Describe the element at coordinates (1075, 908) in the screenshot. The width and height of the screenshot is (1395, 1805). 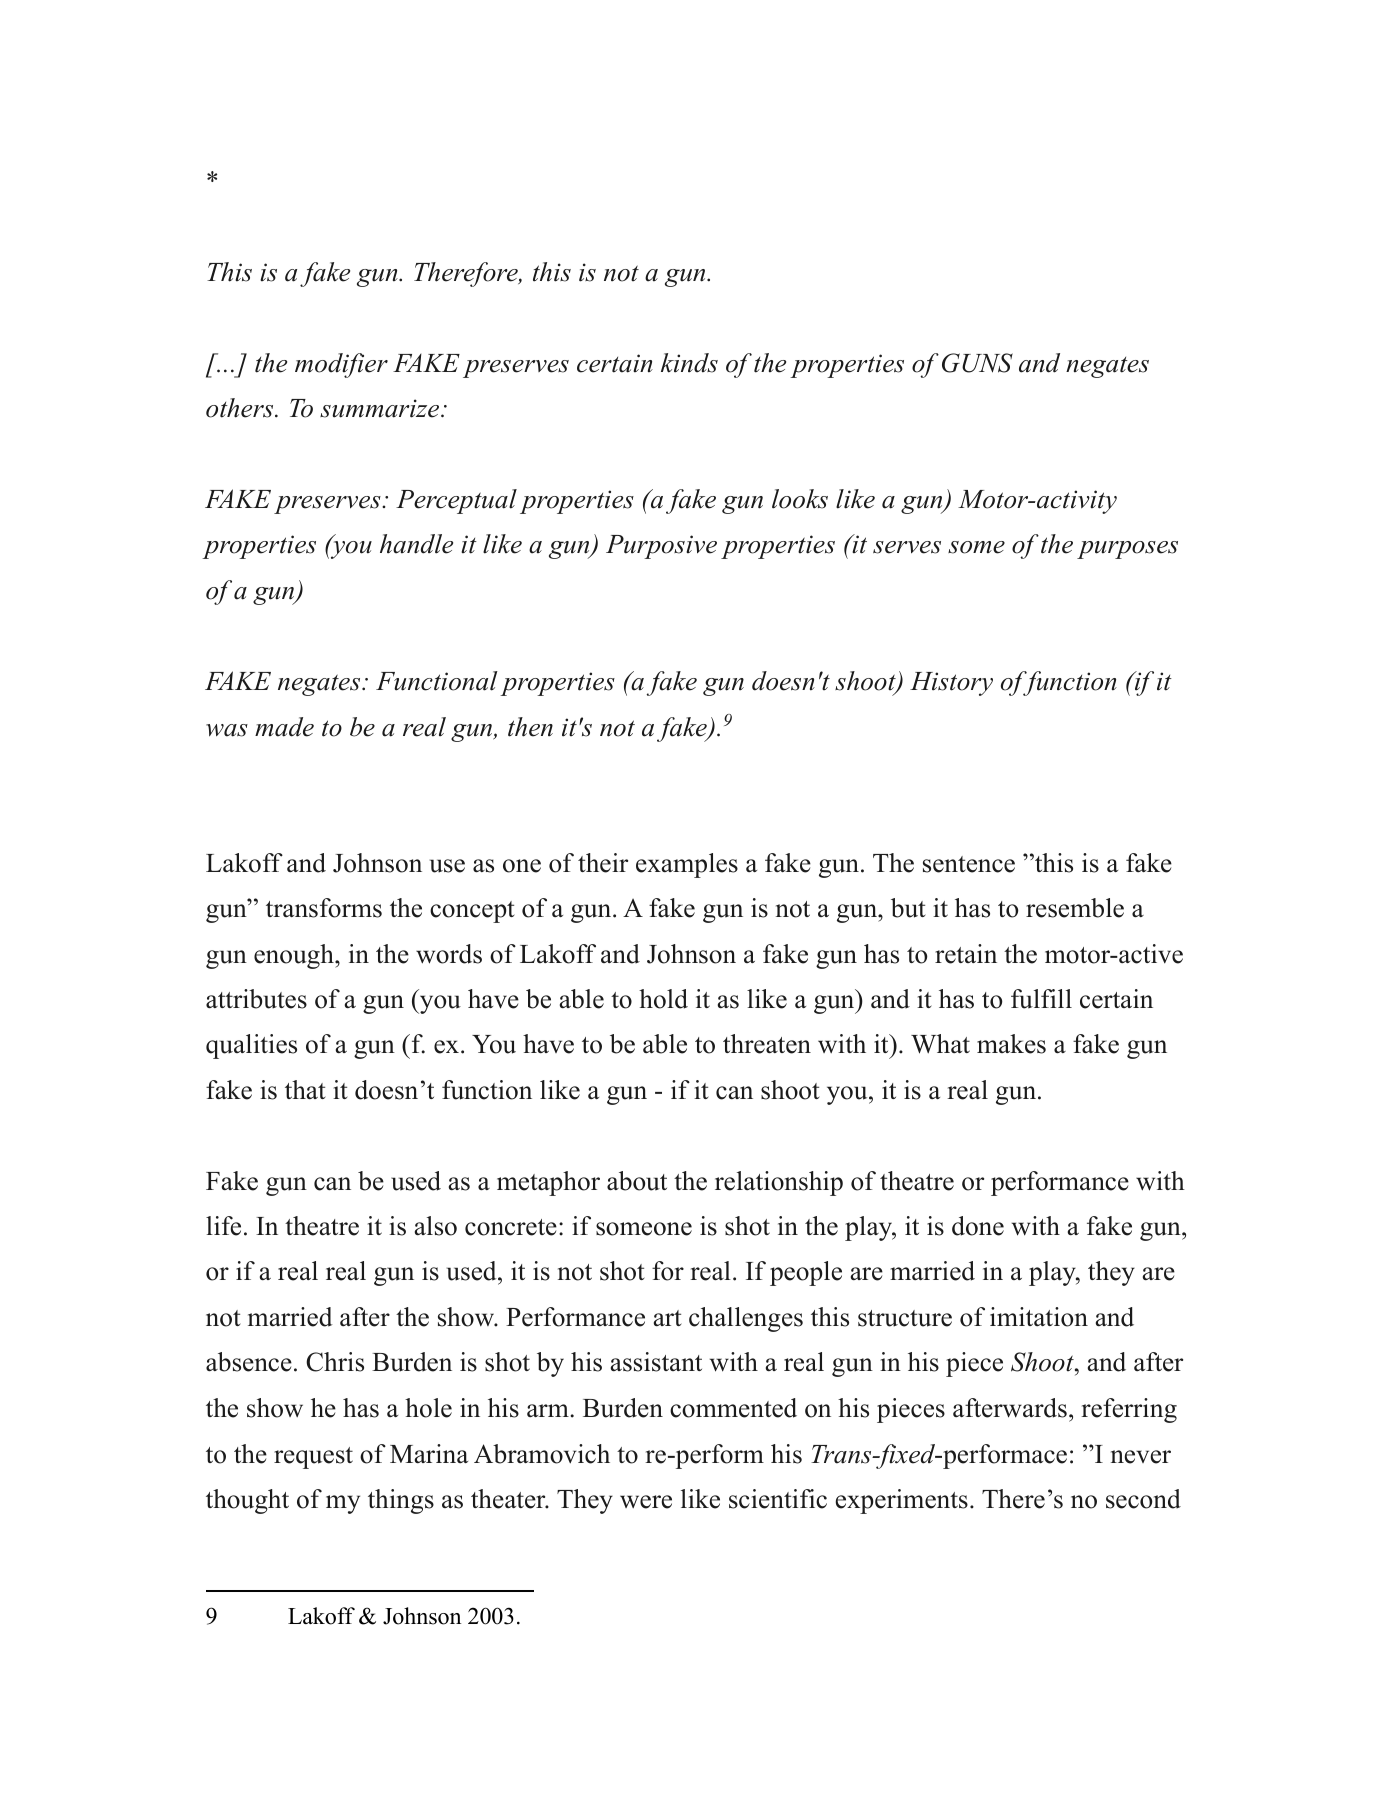
I see `resemble` at that location.
